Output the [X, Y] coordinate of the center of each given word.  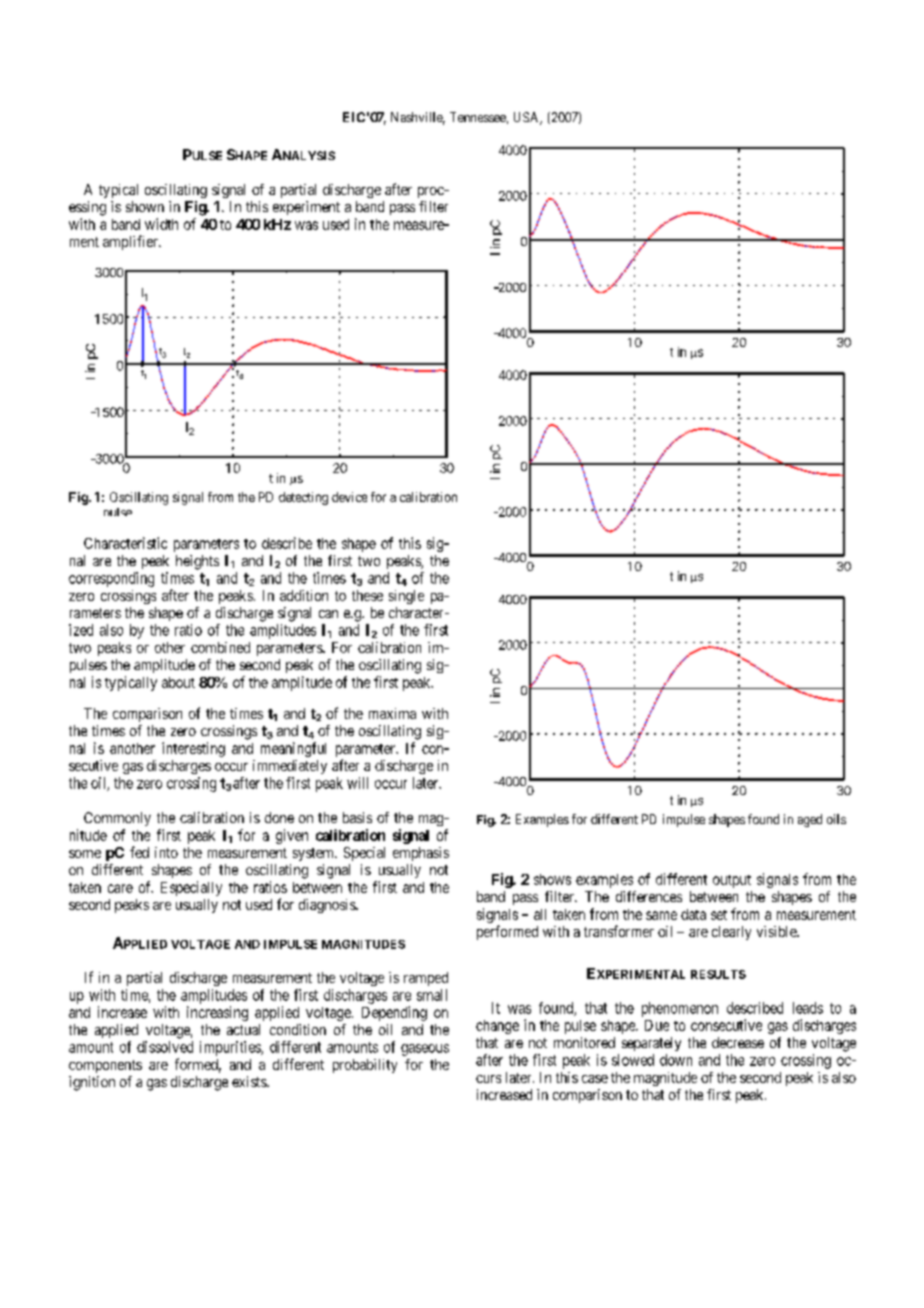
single [406, 597]
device [349, 497]
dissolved [165, 1047]
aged [810, 820]
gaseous [425, 1050]
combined [220, 647]
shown [145, 206]
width [161, 224]
